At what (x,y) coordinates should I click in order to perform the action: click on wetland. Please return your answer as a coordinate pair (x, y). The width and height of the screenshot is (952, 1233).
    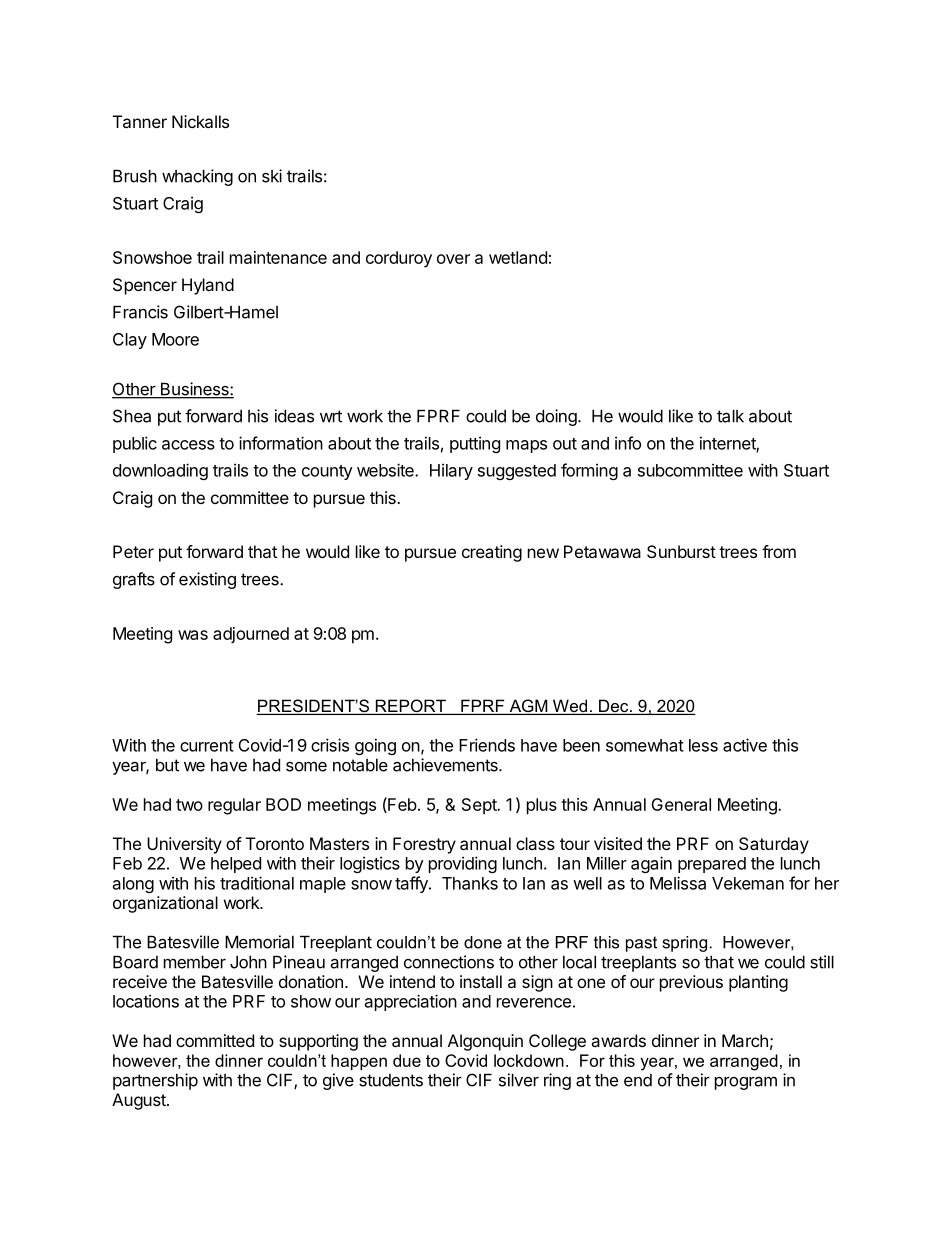
    Looking at the image, I should click on (518, 257).
